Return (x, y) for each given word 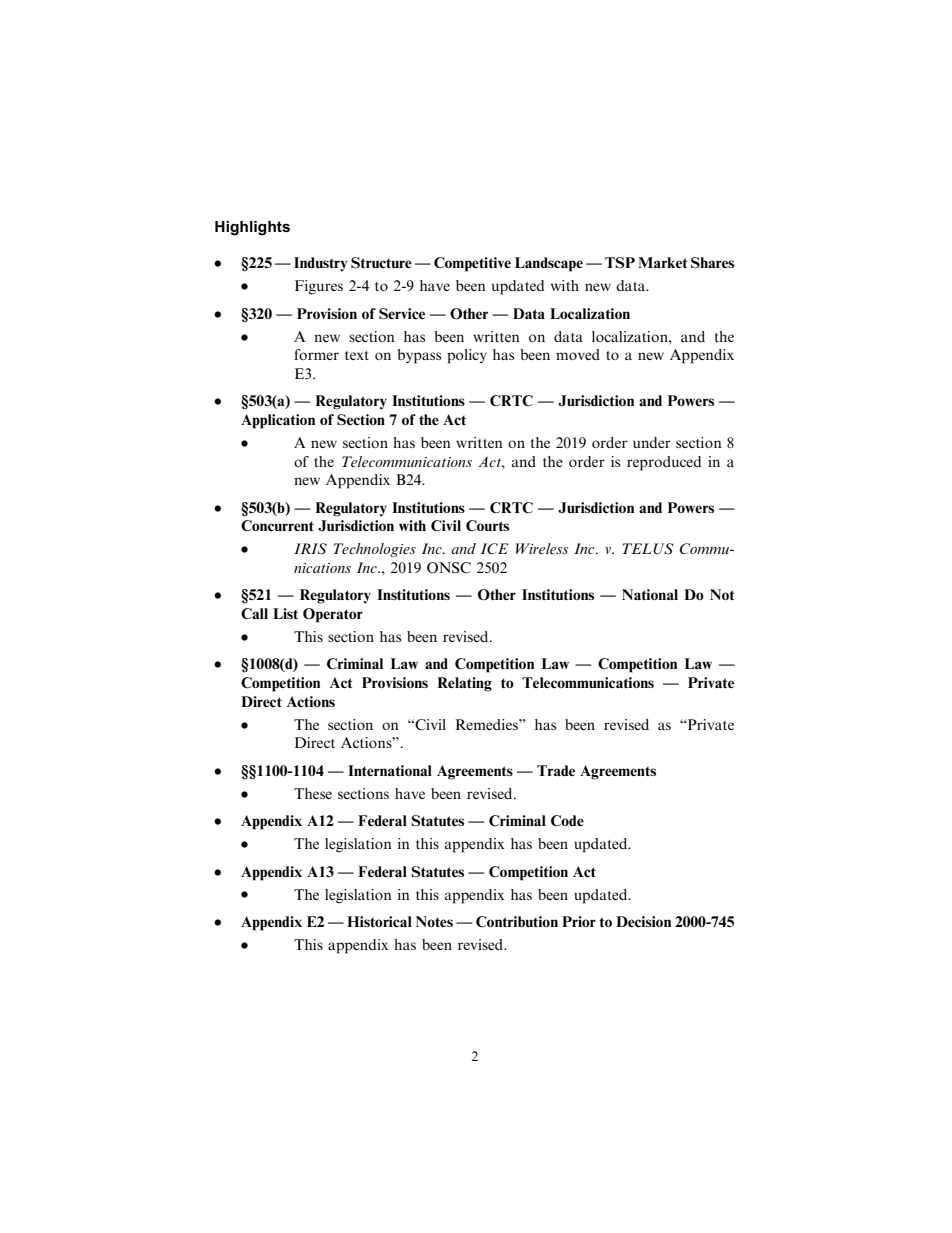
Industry (320, 264)
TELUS (648, 549)
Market (663, 262)
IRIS (310, 549)
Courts (487, 525)
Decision (643, 921)
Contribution (517, 921)
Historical (379, 921)
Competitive (472, 264)
